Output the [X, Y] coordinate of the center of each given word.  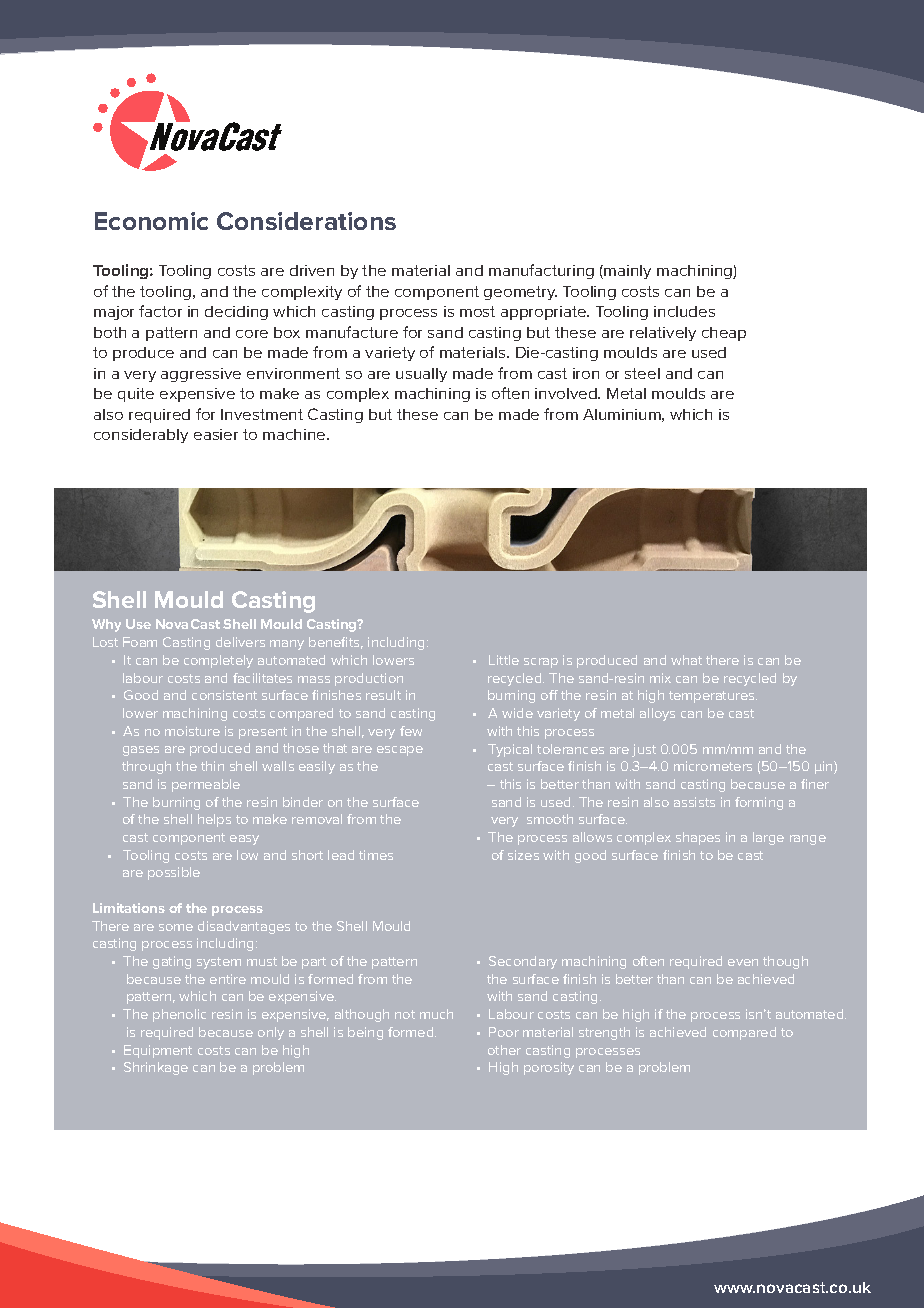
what [686, 660]
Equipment [158, 1051]
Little [504, 660]
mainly [627, 272]
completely [218, 661]
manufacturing [541, 271]
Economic [151, 221]
